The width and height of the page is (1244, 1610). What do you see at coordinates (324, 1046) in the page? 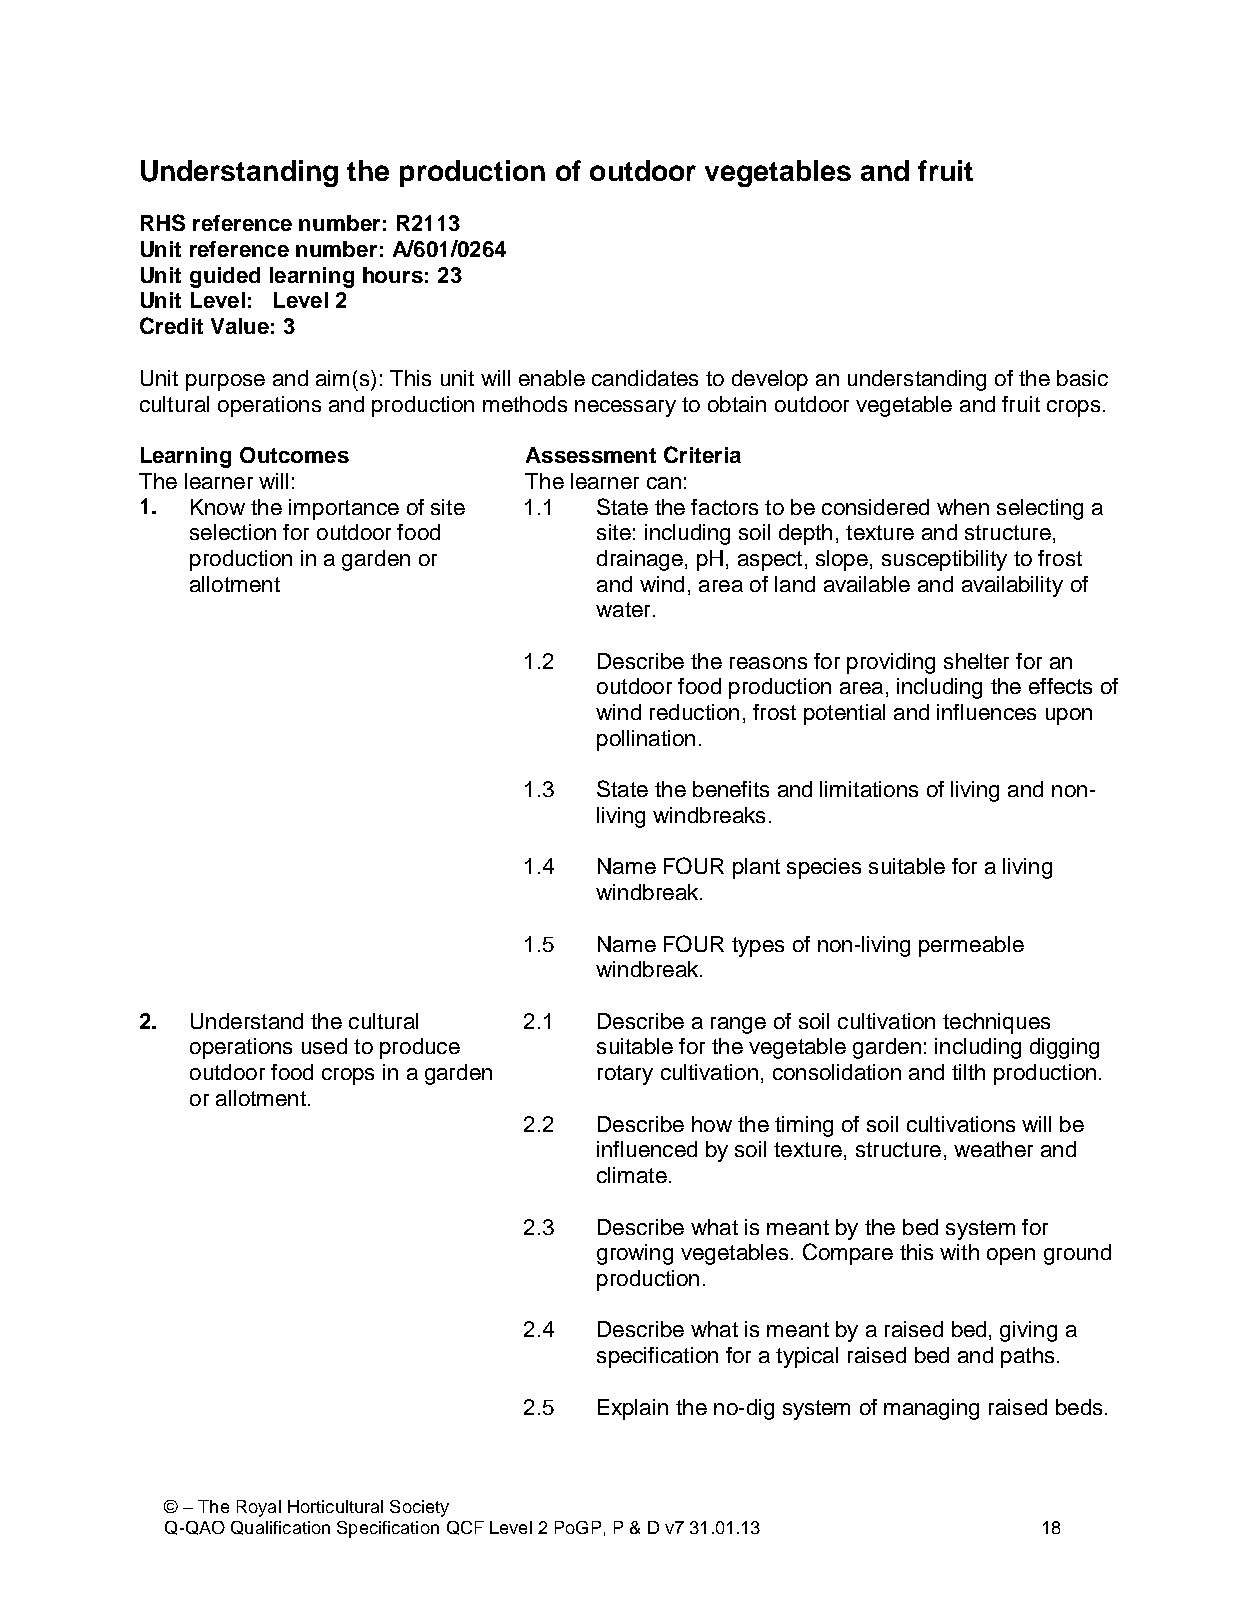
I see `used` at bounding box center [324, 1046].
